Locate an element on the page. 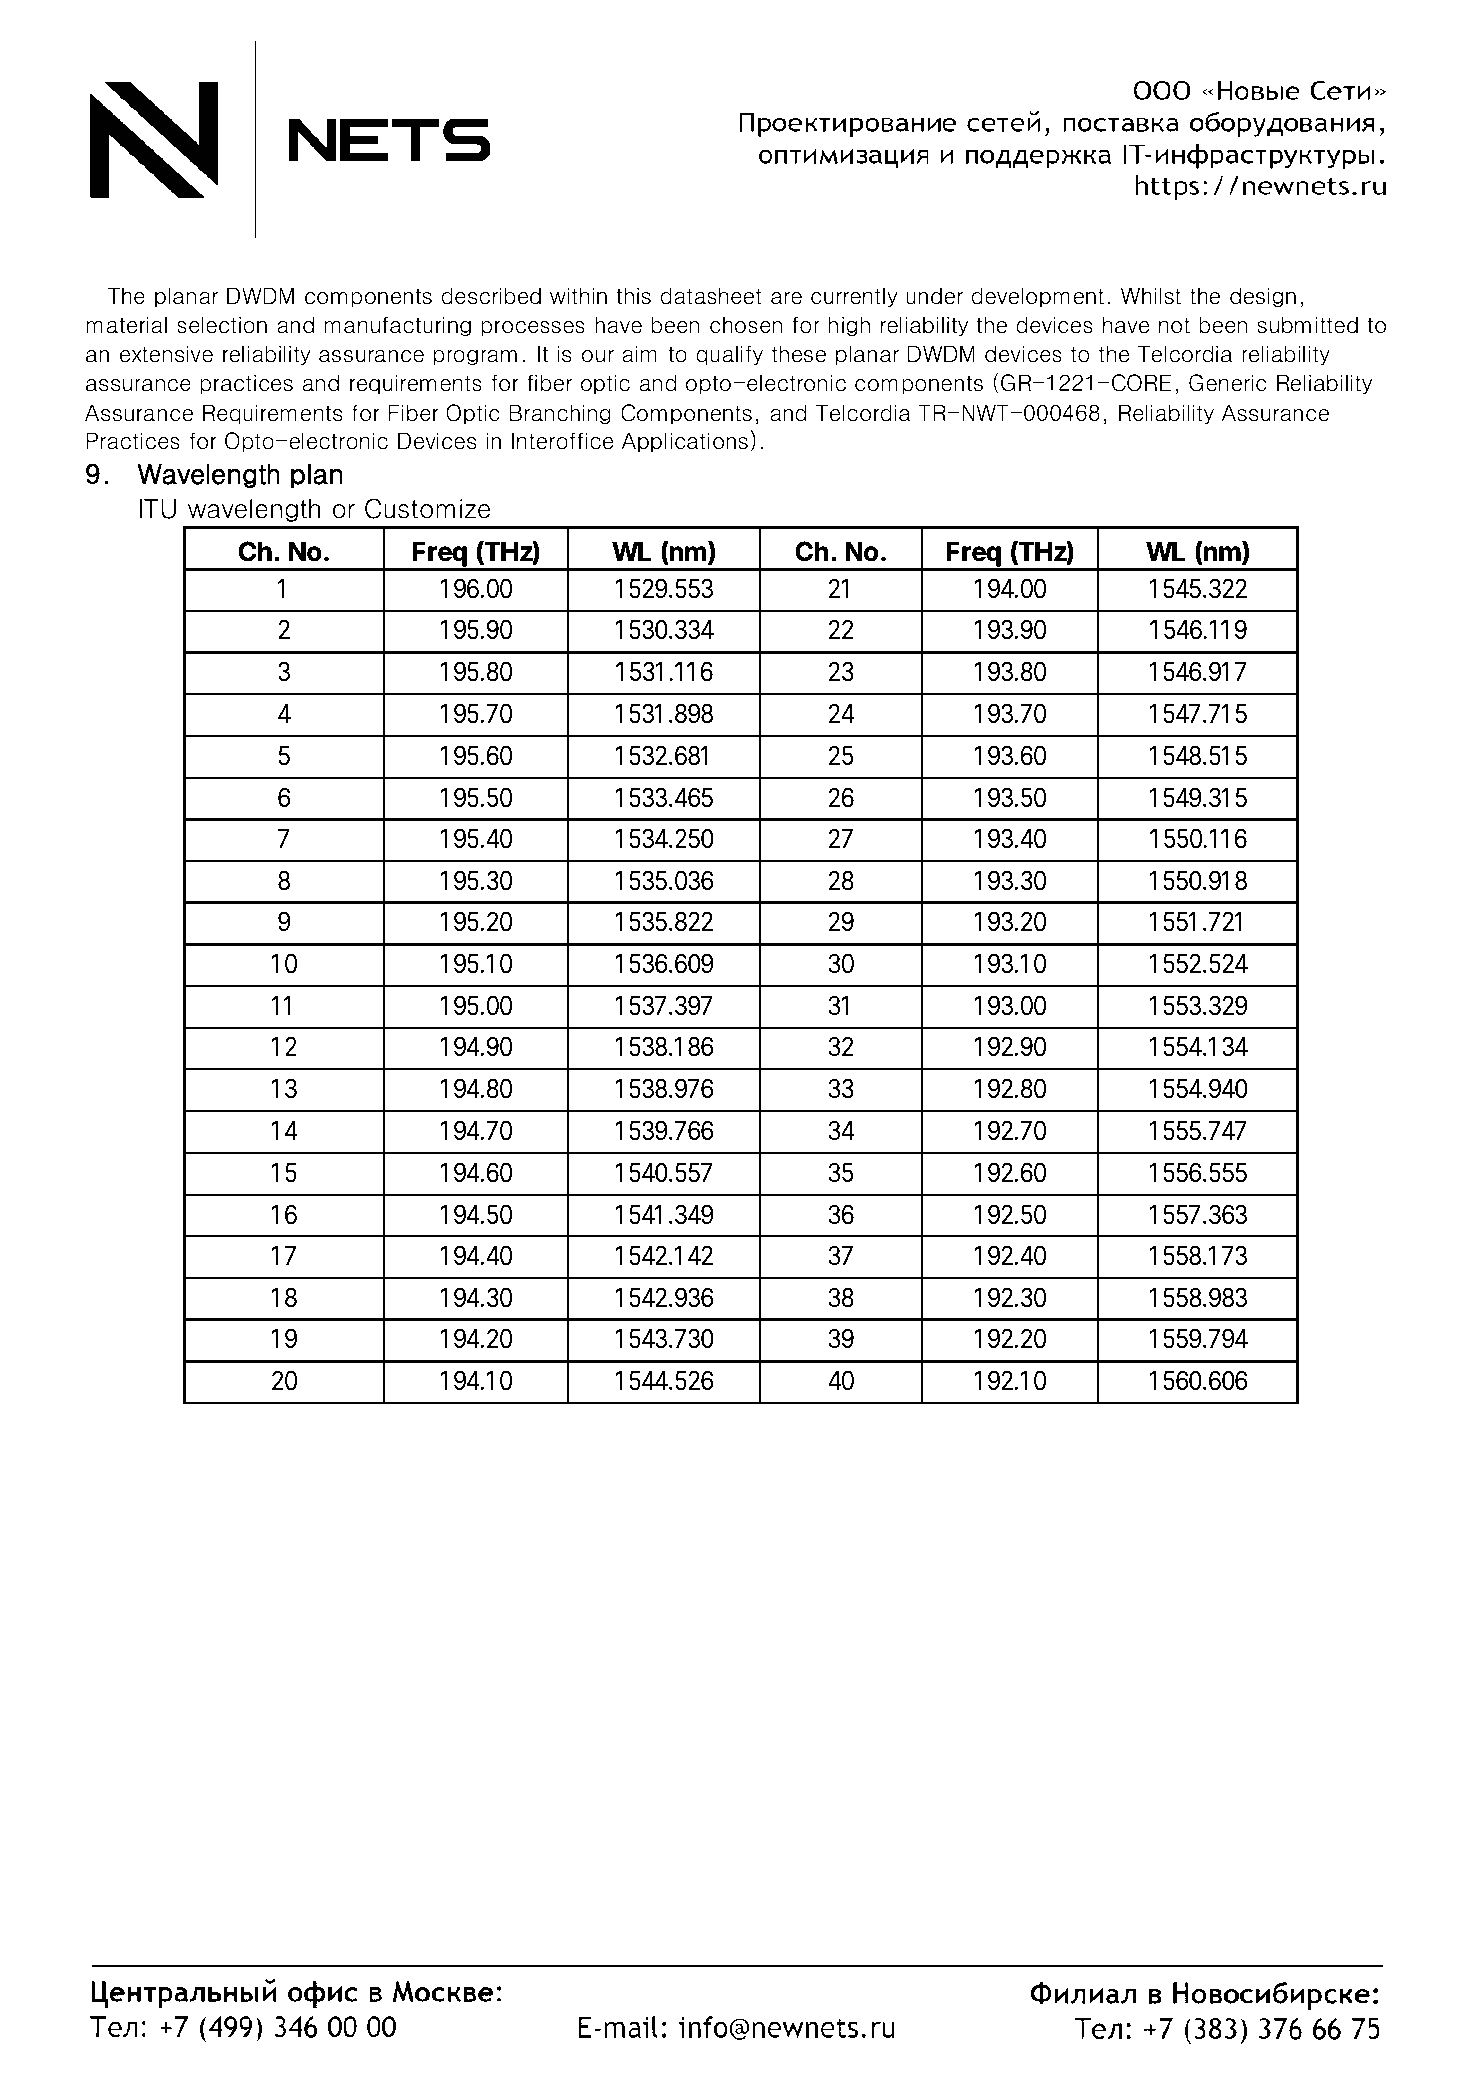 The height and width of the document is (2095, 1481). these is located at coordinates (799, 354).
